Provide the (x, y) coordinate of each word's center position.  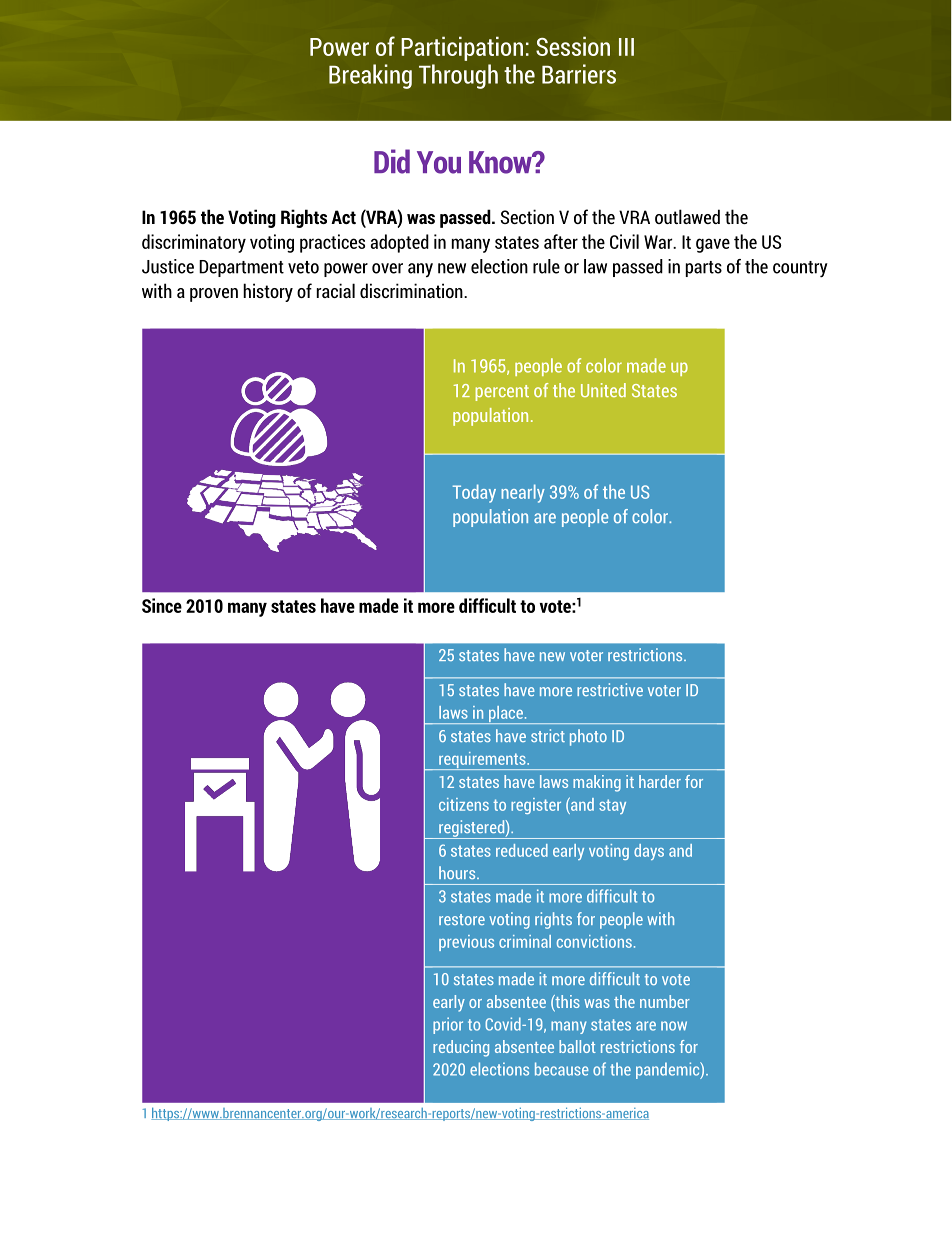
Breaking (370, 76)
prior (448, 1025)
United (603, 390)
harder (660, 781)
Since (162, 605)
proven (214, 295)
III (626, 47)
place (506, 715)
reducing (461, 1048)
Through (458, 76)
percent (502, 393)
